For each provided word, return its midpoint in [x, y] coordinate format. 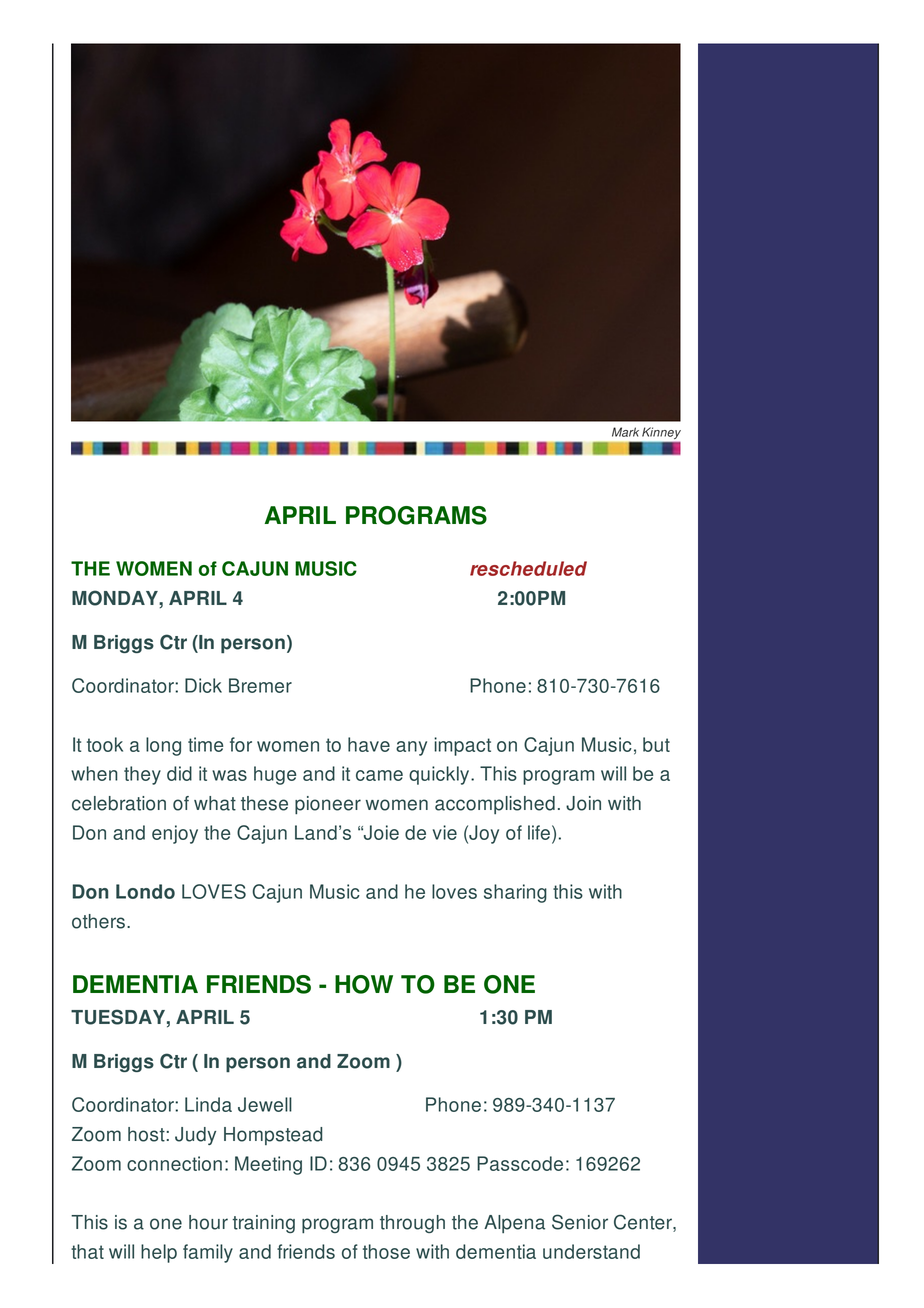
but [656, 744]
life [539, 832]
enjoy [175, 834]
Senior [580, 1222]
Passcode [520, 1163]
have [369, 744]
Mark [625, 432]
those [386, 1251]
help [159, 1253]
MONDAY [116, 598]
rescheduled [528, 568]
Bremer [260, 685]
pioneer [328, 805]
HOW [364, 984]
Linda [208, 1104]
